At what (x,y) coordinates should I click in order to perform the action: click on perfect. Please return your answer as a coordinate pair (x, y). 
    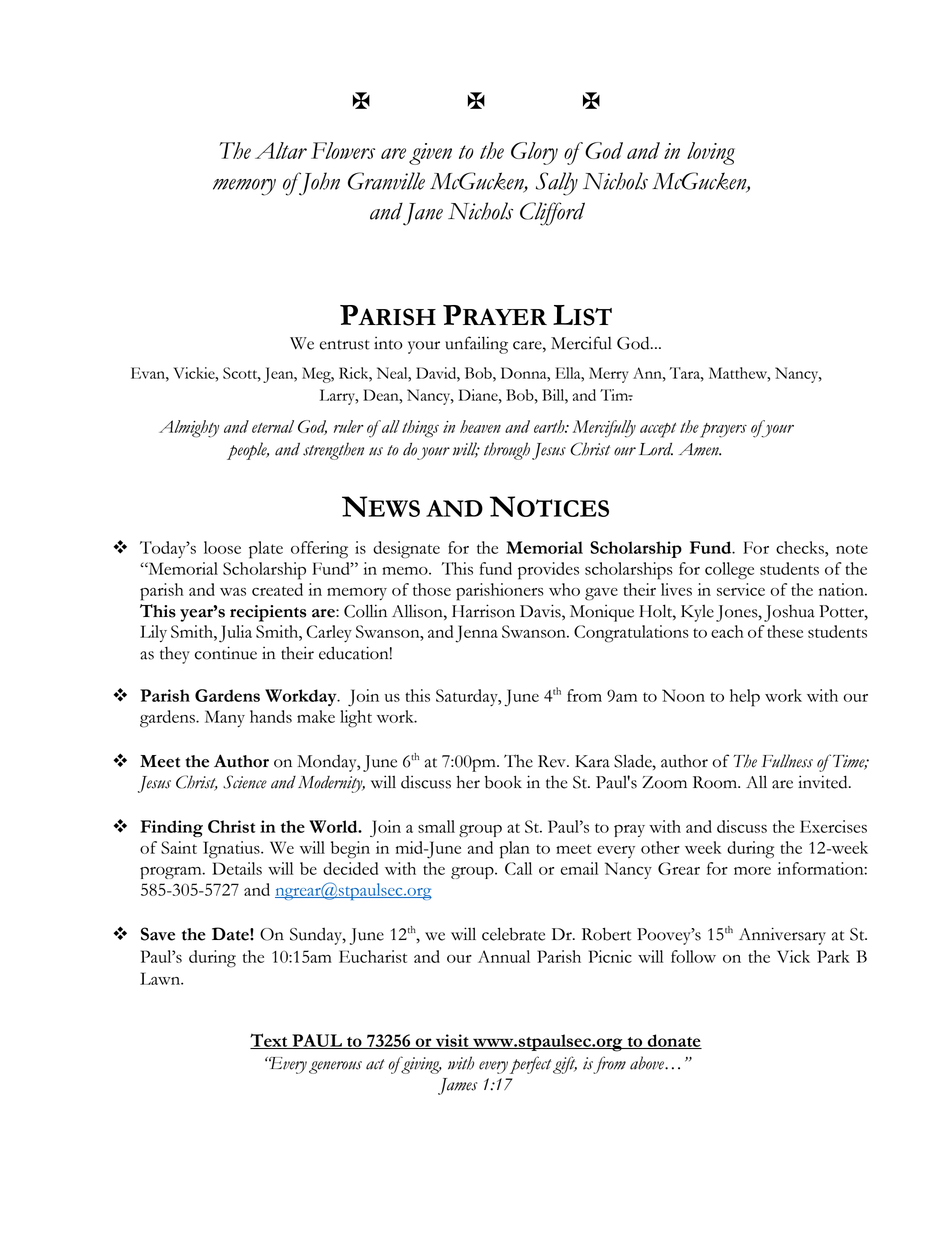
    Looking at the image, I should click on (530, 1065).
